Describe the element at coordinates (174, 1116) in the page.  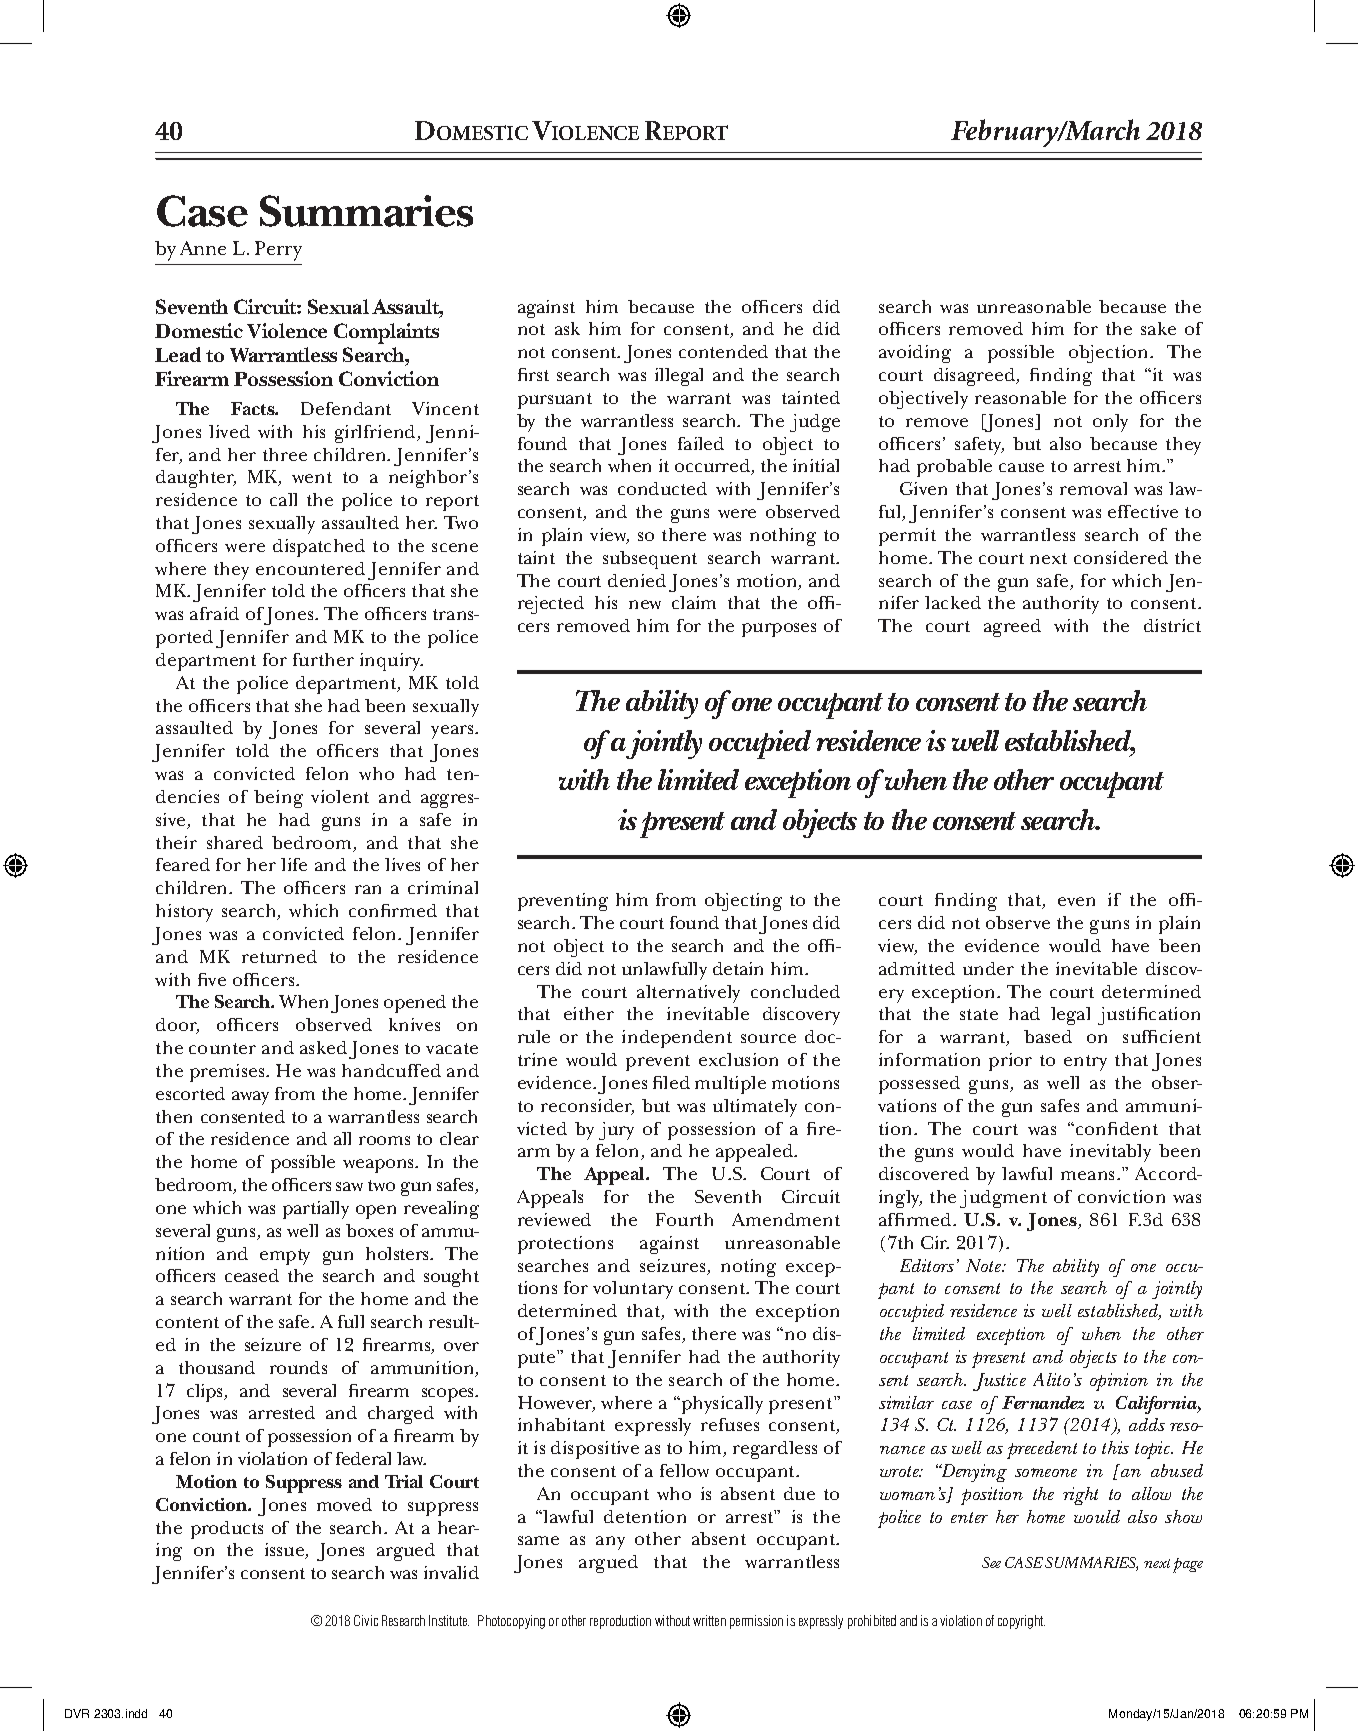
I see `then` at that location.
